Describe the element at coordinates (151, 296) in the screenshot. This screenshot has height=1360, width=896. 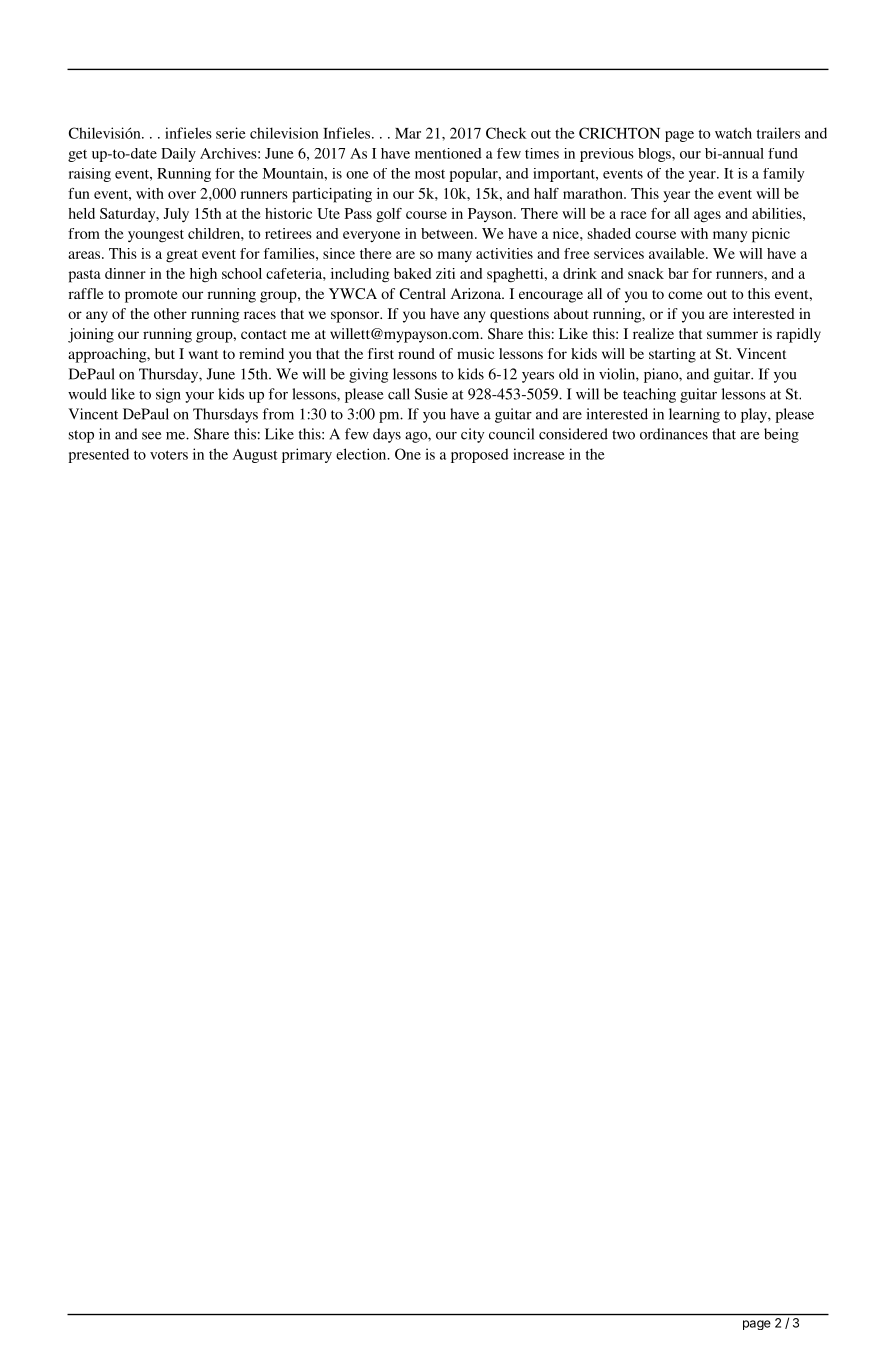
I see `promote` at that location.
